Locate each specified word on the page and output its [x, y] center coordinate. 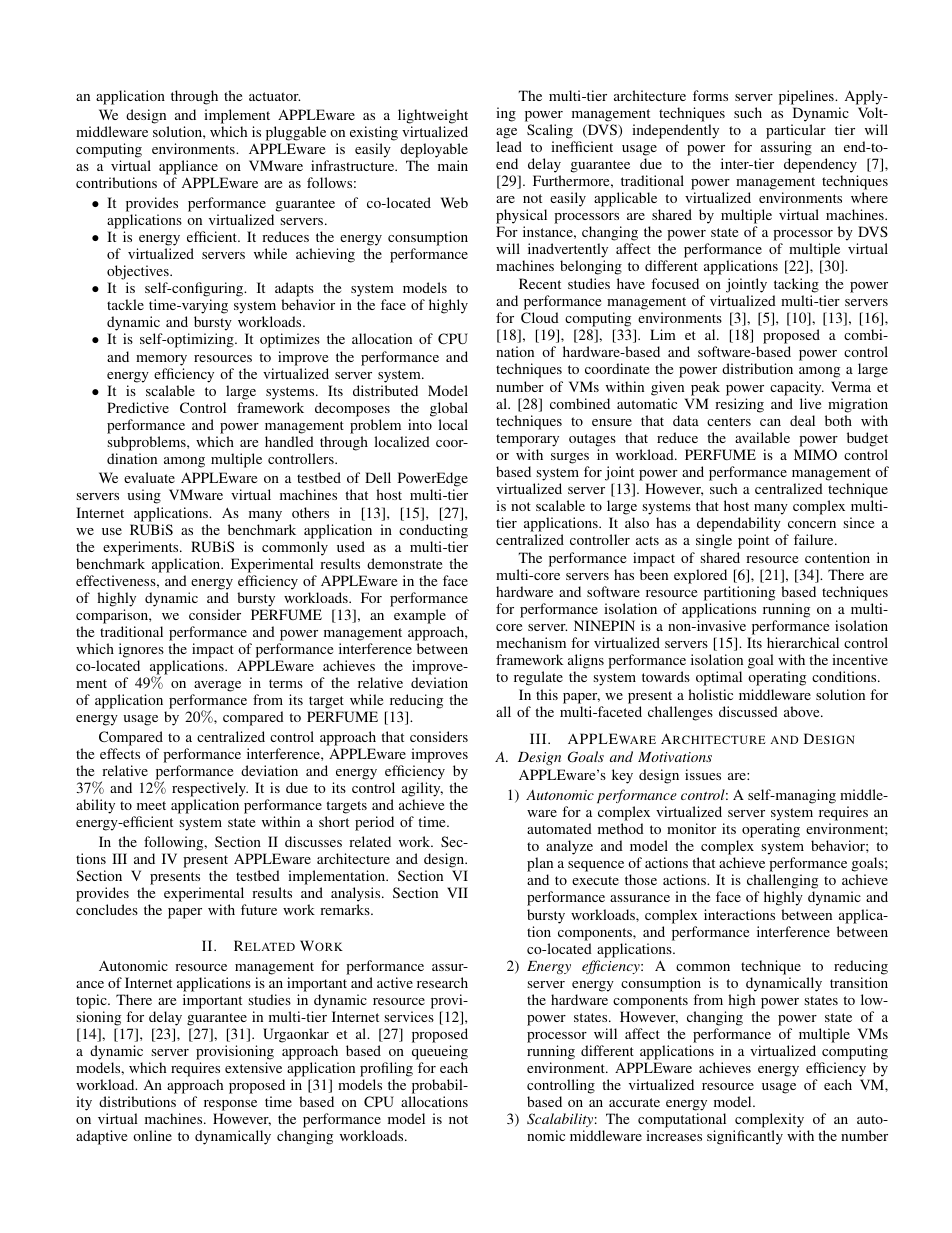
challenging [782, 883]
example [420, 616]
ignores [141, 650]
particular [796, 131]
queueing [440, 1052]
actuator [274, 96]
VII [457, 892]
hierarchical [803, 642]
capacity [797, 388]
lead [509, 146]
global [449, 409]
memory [161, 360]
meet [151, 805]
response [230, 1107]
